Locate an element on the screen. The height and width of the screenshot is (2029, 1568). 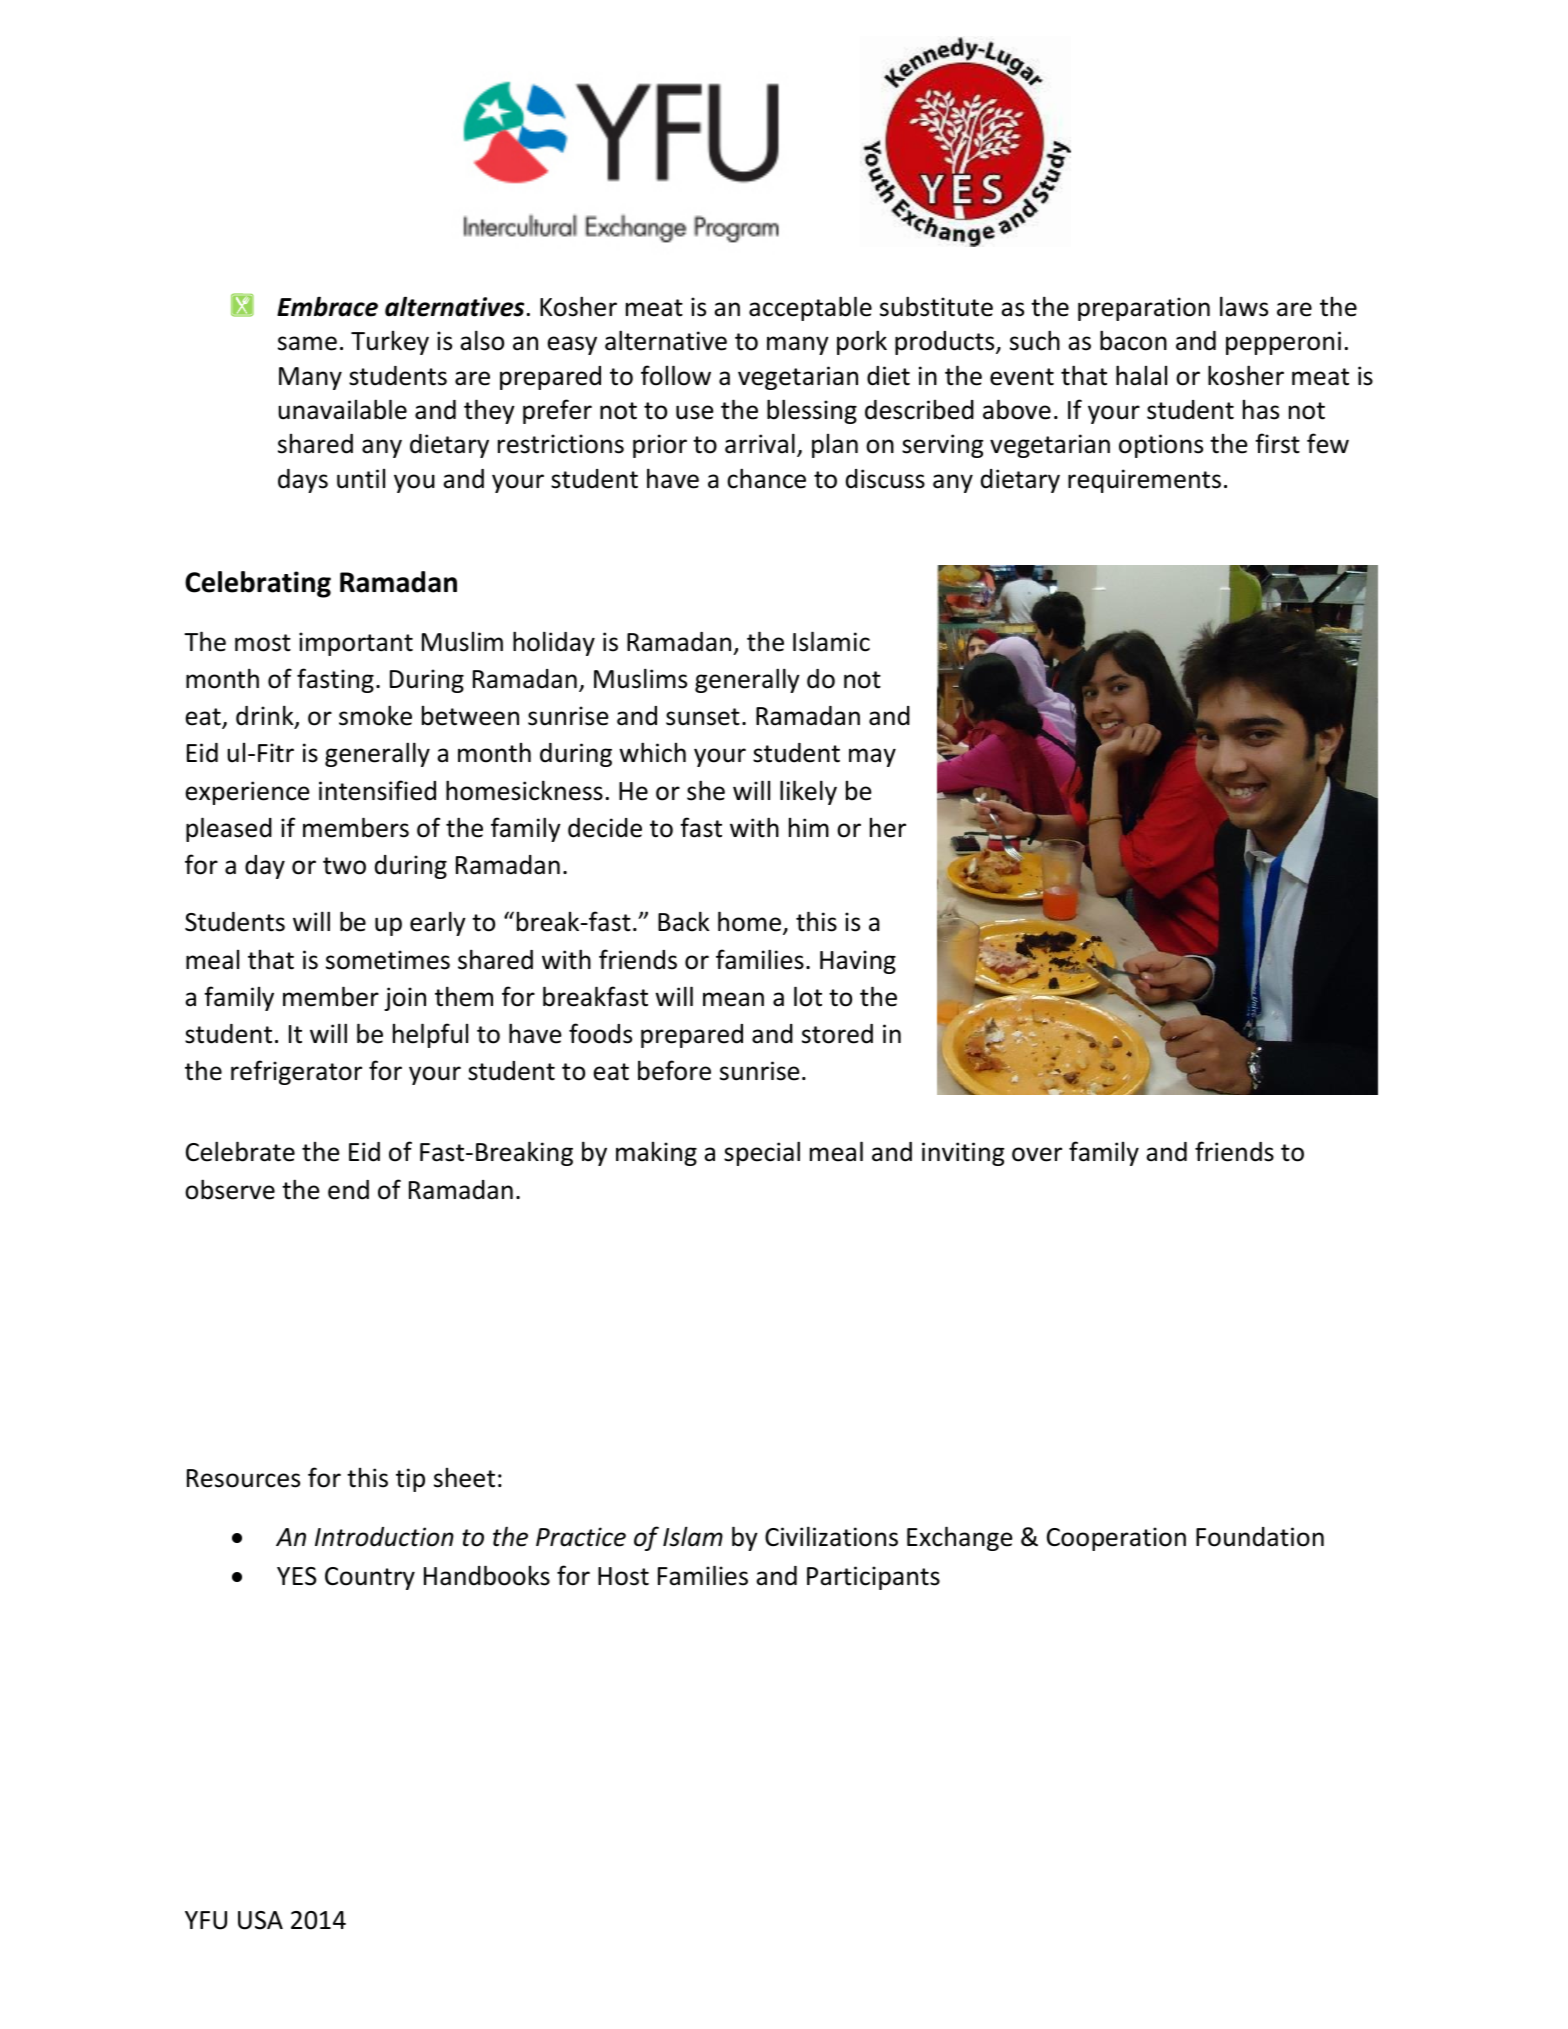
acceptable is located at coordinates (810, 308).
